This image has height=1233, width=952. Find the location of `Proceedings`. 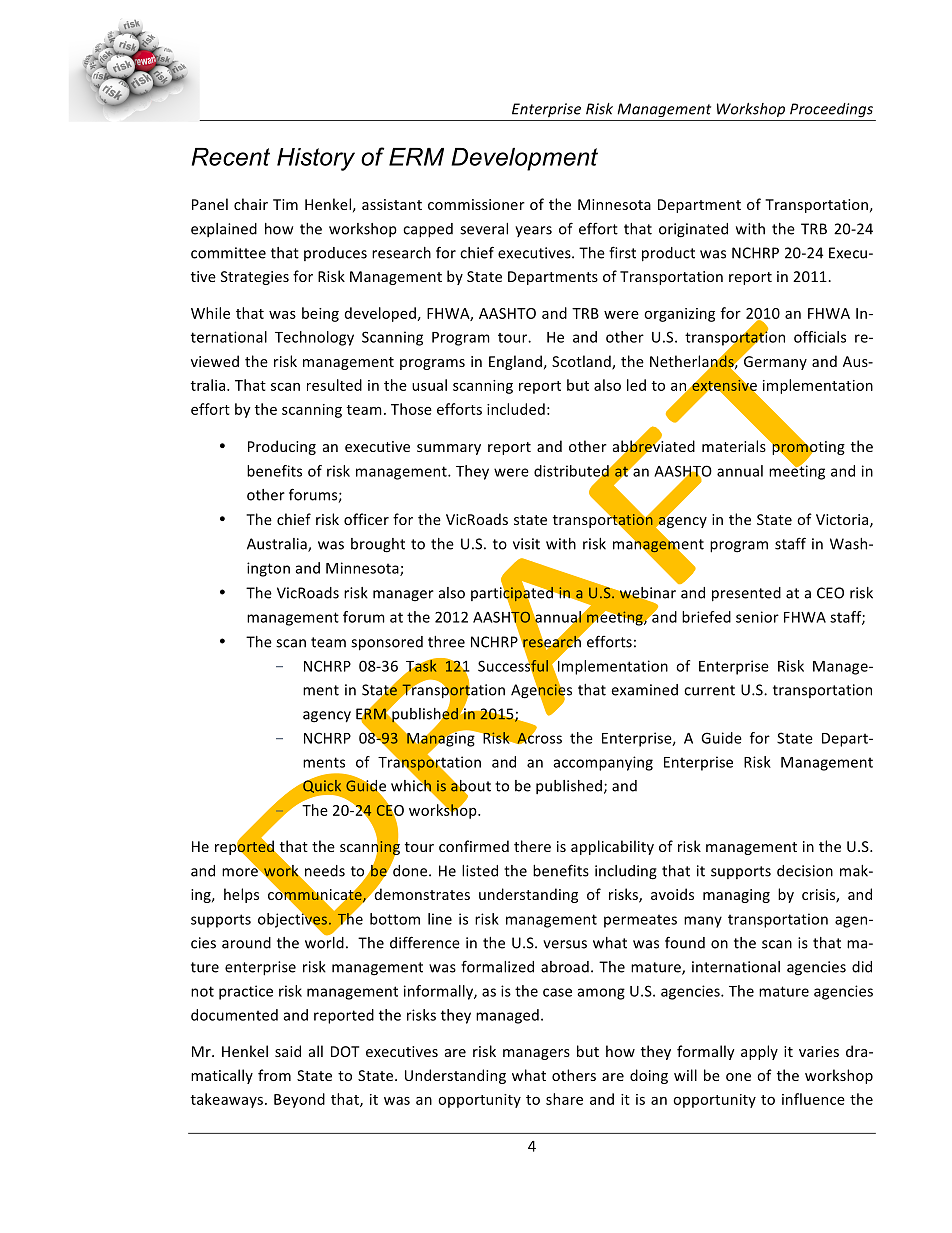

Proceedings is located at coordinates (831, 110).
